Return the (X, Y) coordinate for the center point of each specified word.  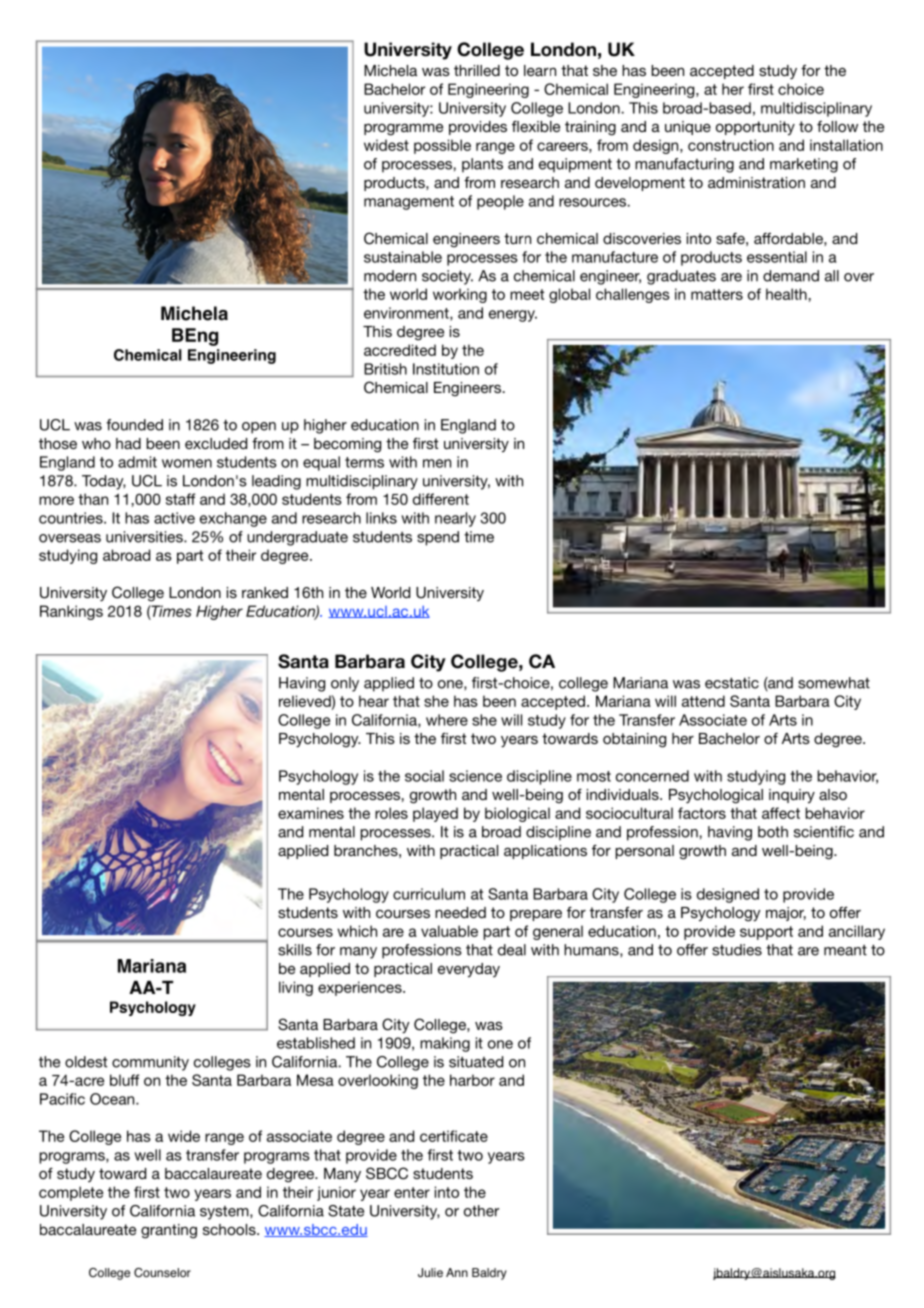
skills (295, 950)
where (447, 720)
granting (169, 1231)
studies (737, 950)
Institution (446, 369)
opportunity (755, 128)
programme (403, 129)
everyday (469, 970)
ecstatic (732, 683)
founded (134, 425)
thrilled (477, 70)
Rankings (71, 612)
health (787, 294)
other (481, 1211)
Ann (457, 1272)
